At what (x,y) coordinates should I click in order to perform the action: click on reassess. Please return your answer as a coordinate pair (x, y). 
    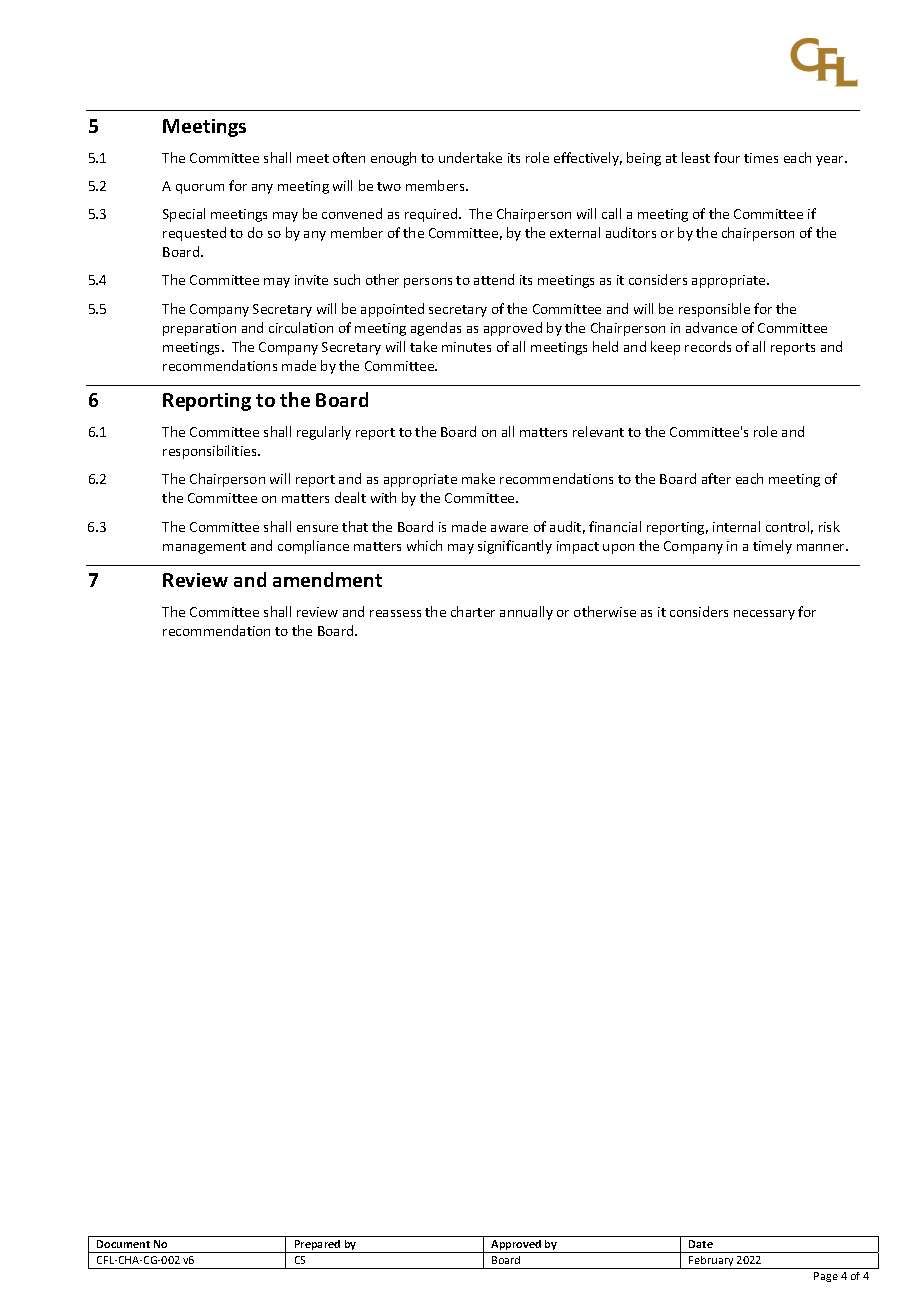
    Looking at the image, I should click on (395, 613).
